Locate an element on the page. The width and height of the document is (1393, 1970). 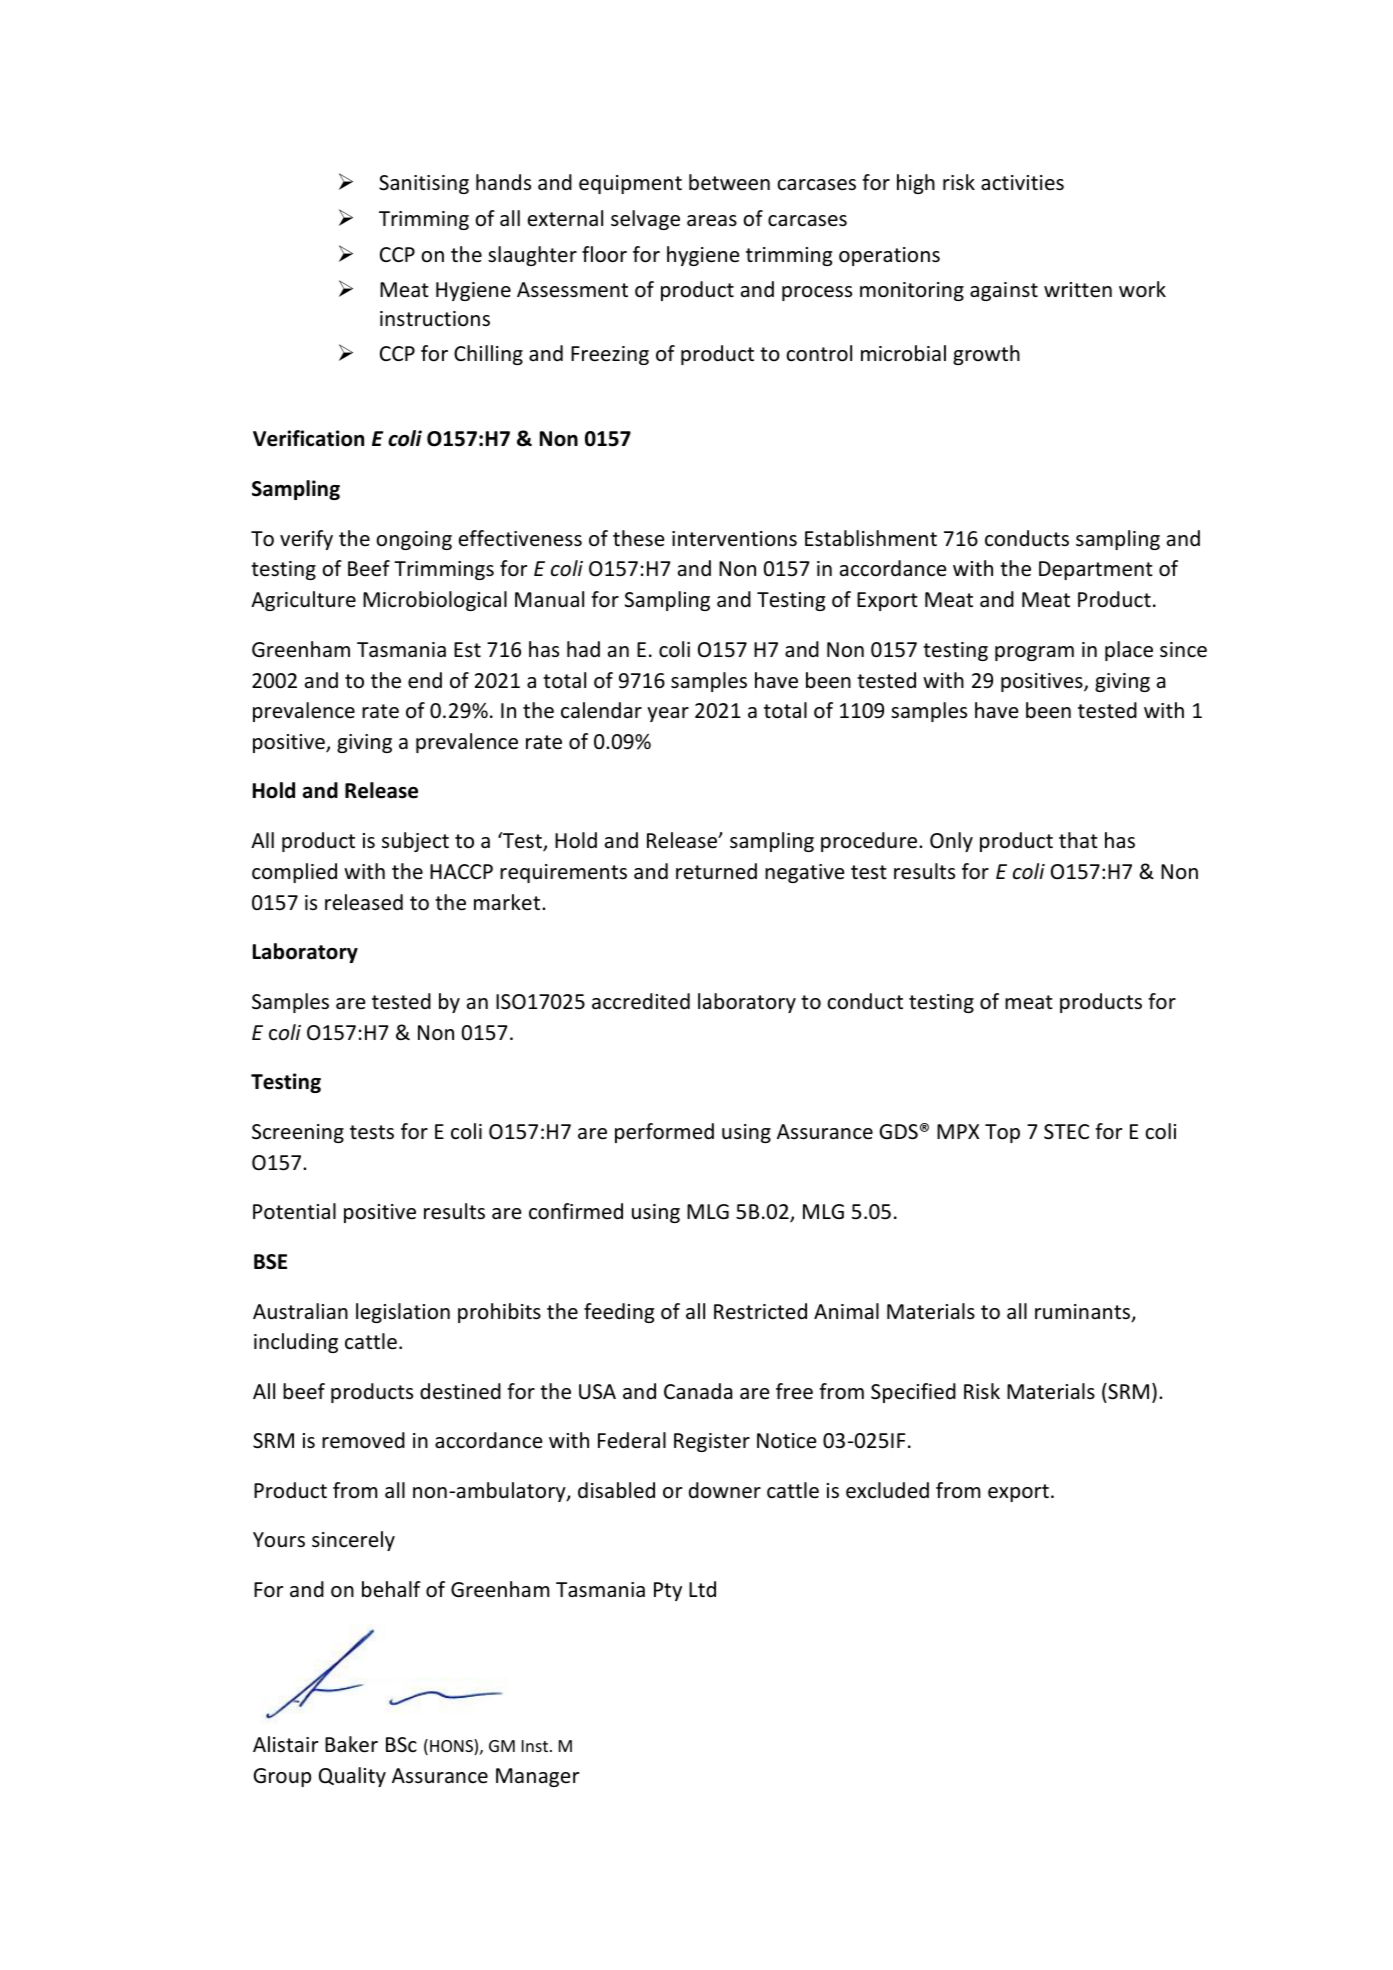
activities is located at coordinates (1022, 183).
